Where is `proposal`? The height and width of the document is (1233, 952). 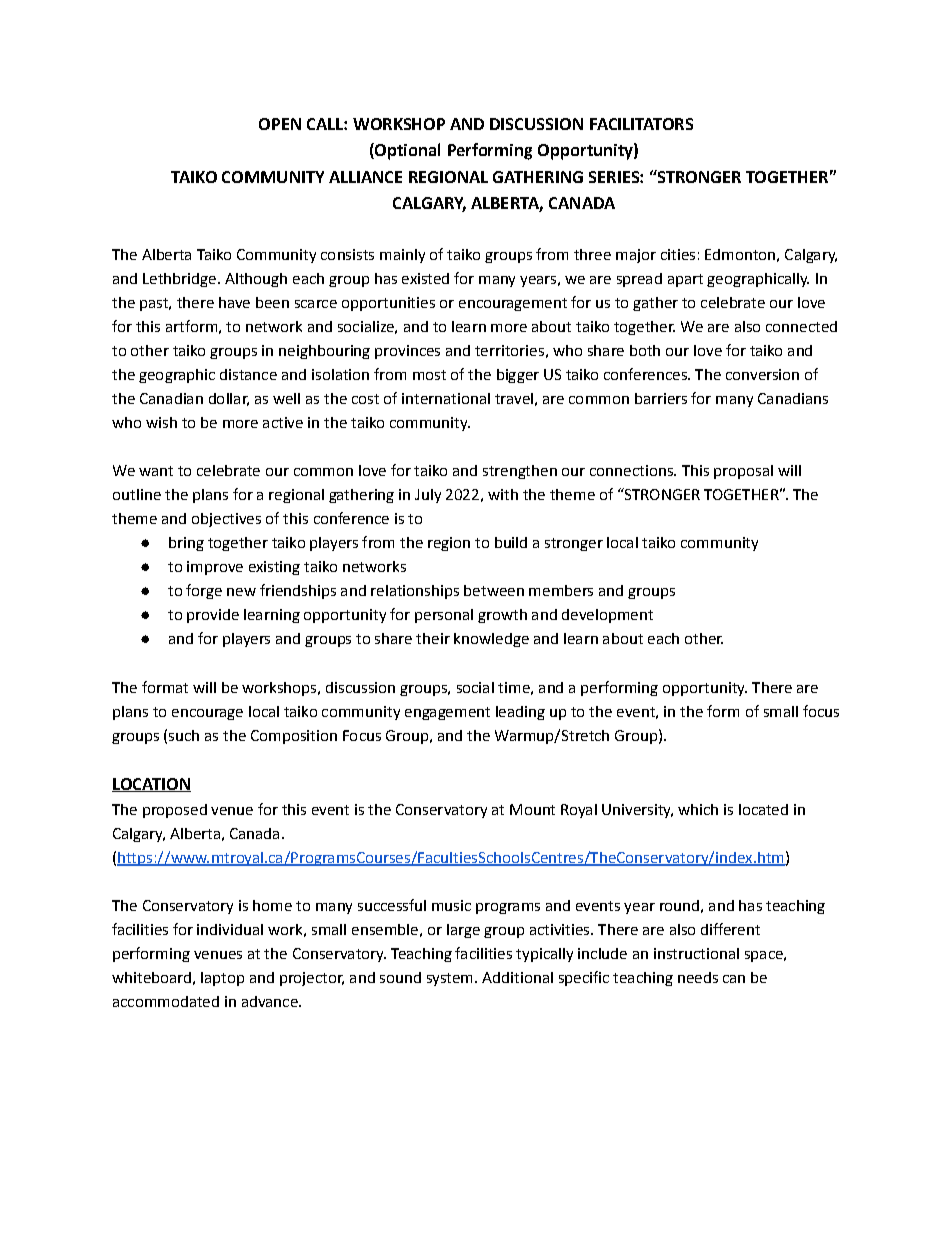
proposal is located at coordinates (743, 472).
